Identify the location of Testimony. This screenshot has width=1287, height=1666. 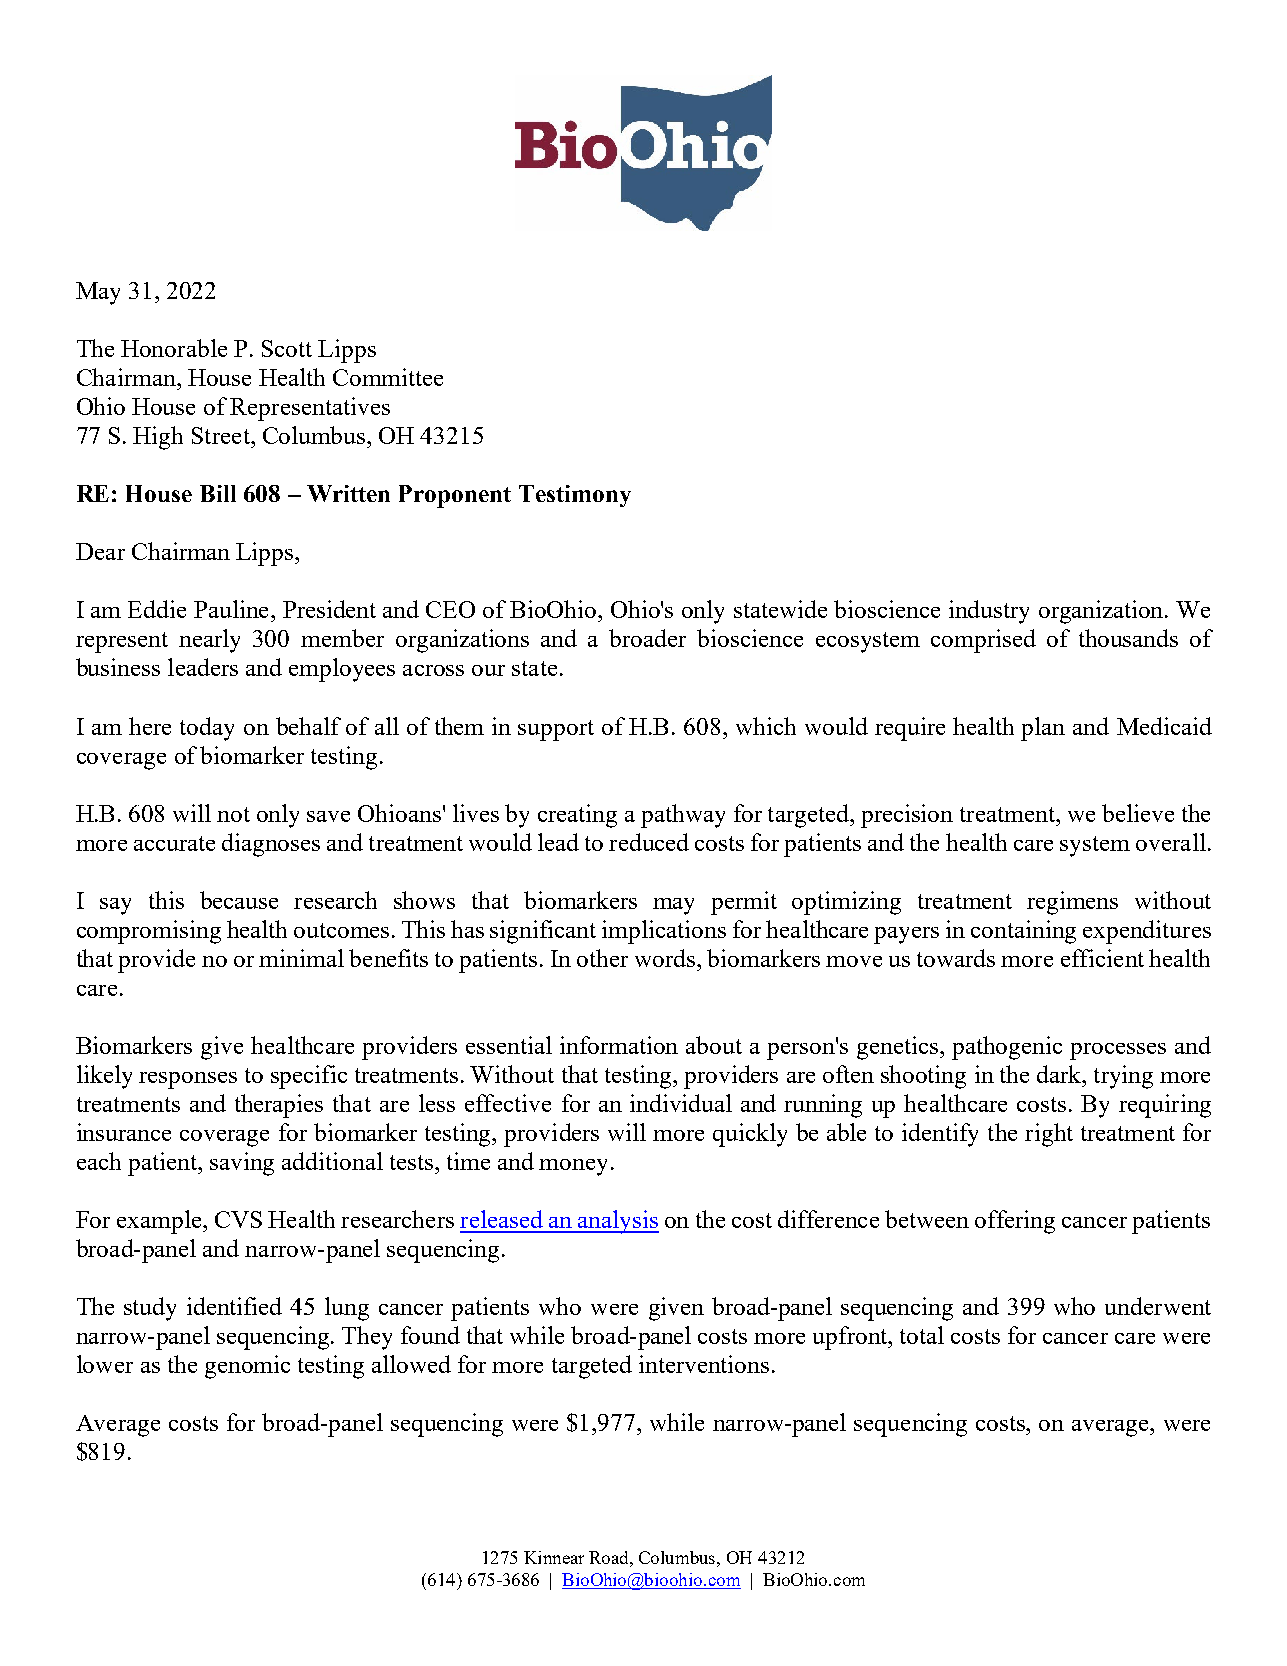
(575, 496).
